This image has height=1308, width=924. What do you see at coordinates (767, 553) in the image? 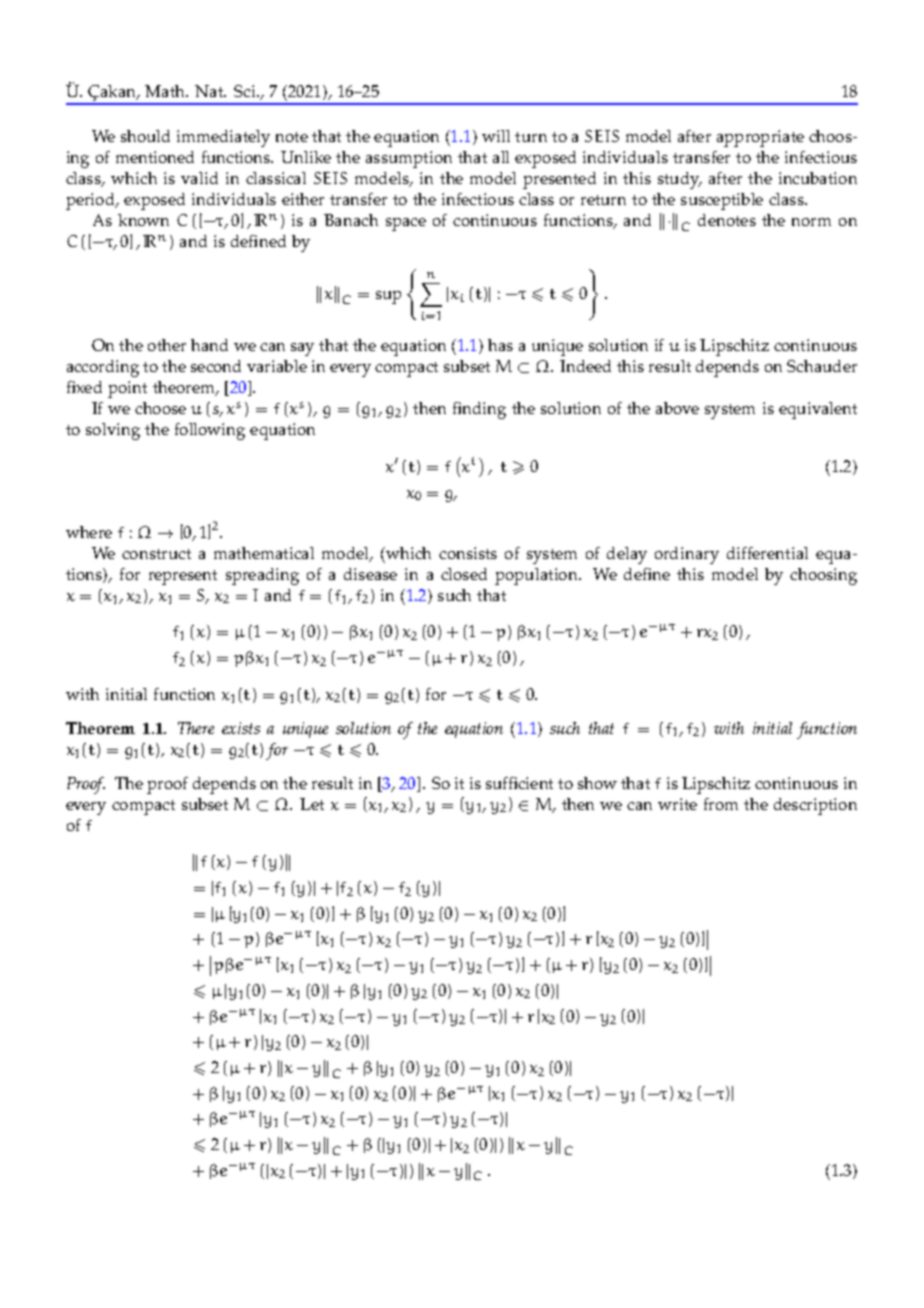
I see `differential` at bounding box center [767, 553].
